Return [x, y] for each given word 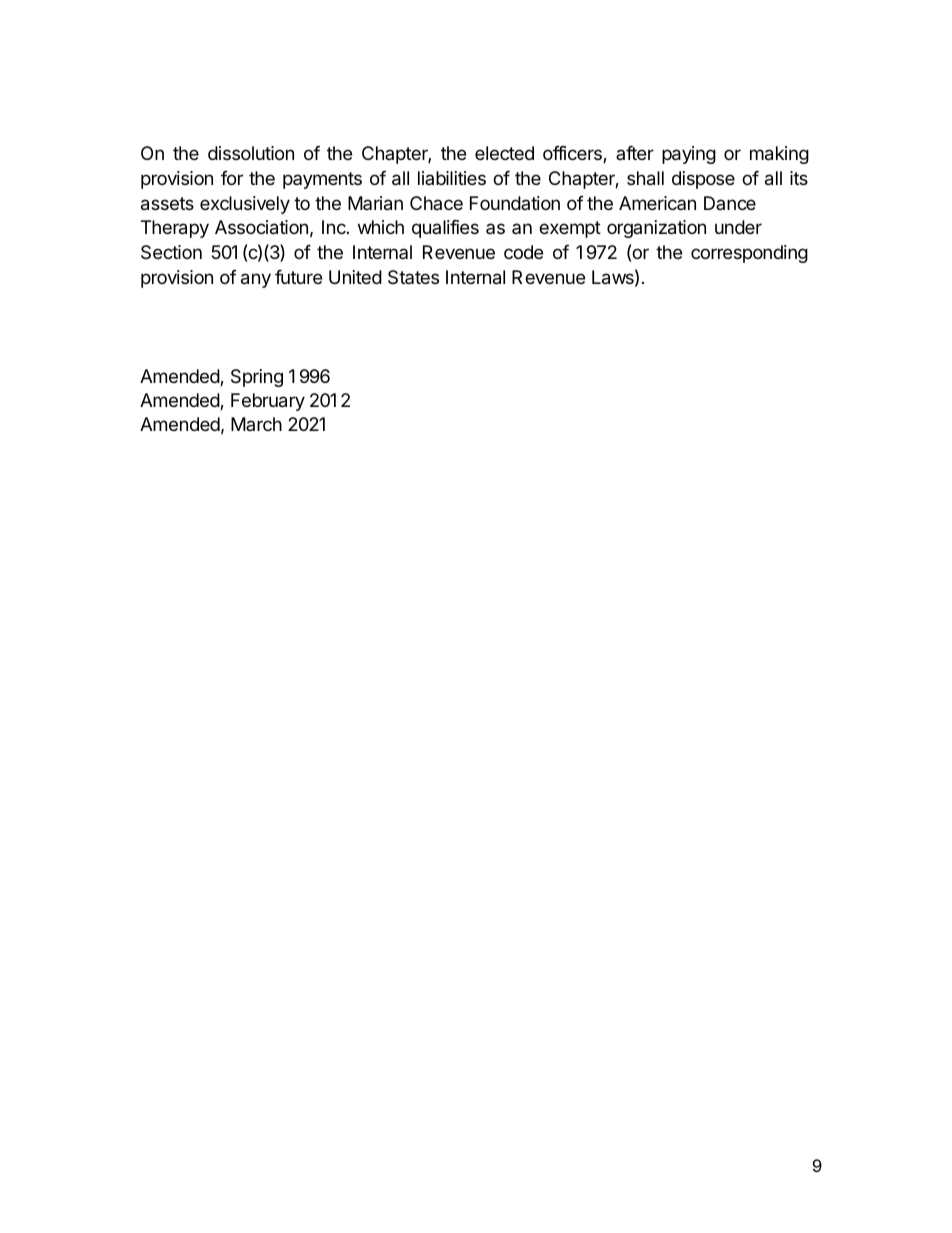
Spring [257, 378]
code [523, 252]
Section [171, 252]
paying [689, 155]
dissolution [251, 153]
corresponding [749, 254]
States [413, 277]
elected [504, 153]
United [355, 277]
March [256, 424]
